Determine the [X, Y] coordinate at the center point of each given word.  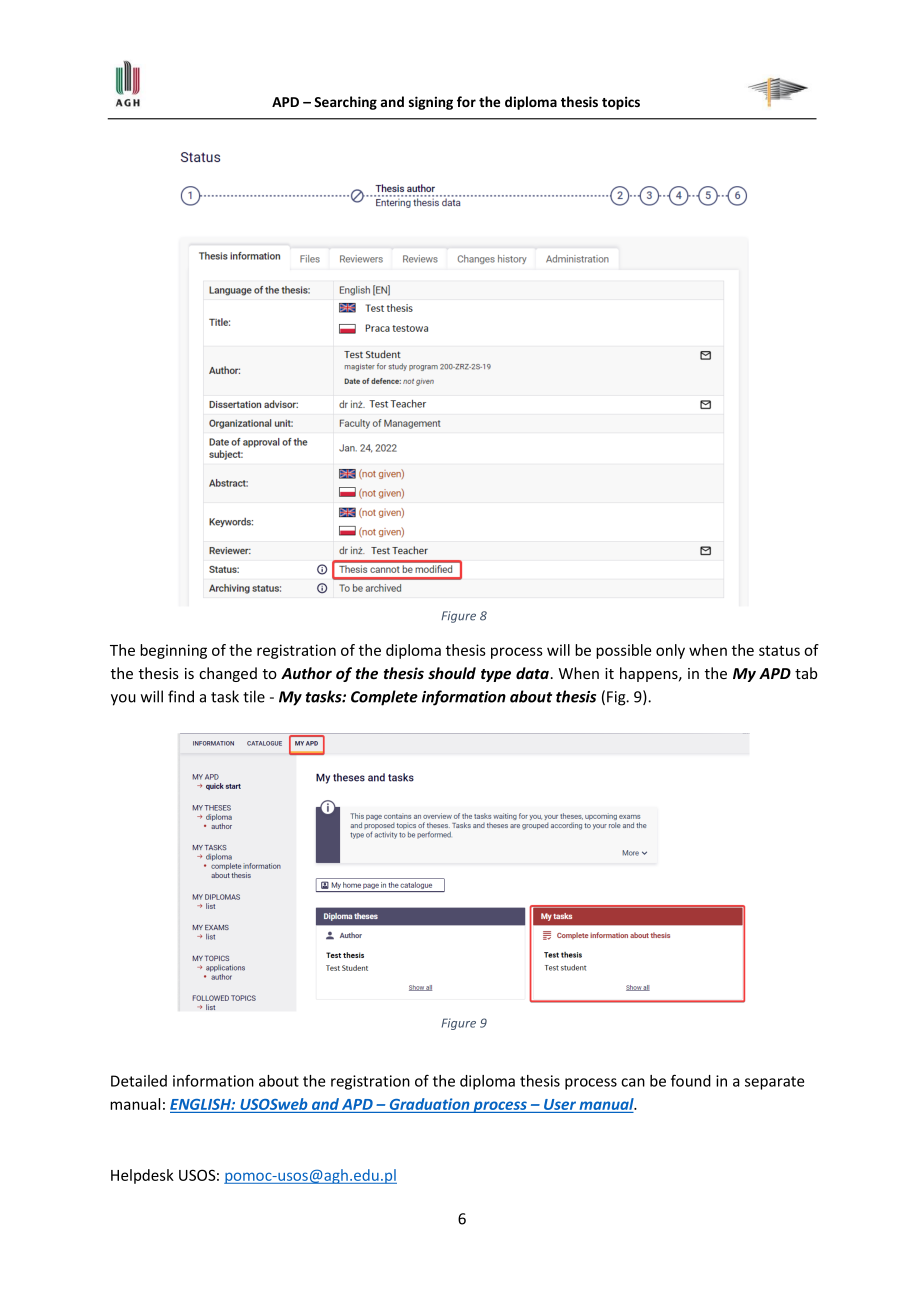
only [670, 651]
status [779, 650]
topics [621, 103]
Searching [345, 103]
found [691, 1080]
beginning [173, 651]
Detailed [139, 1081]
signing [431, 103]
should [452, 673]
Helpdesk [142, 1176]
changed [228, 674]
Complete [384, 698]
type [496, 675]
